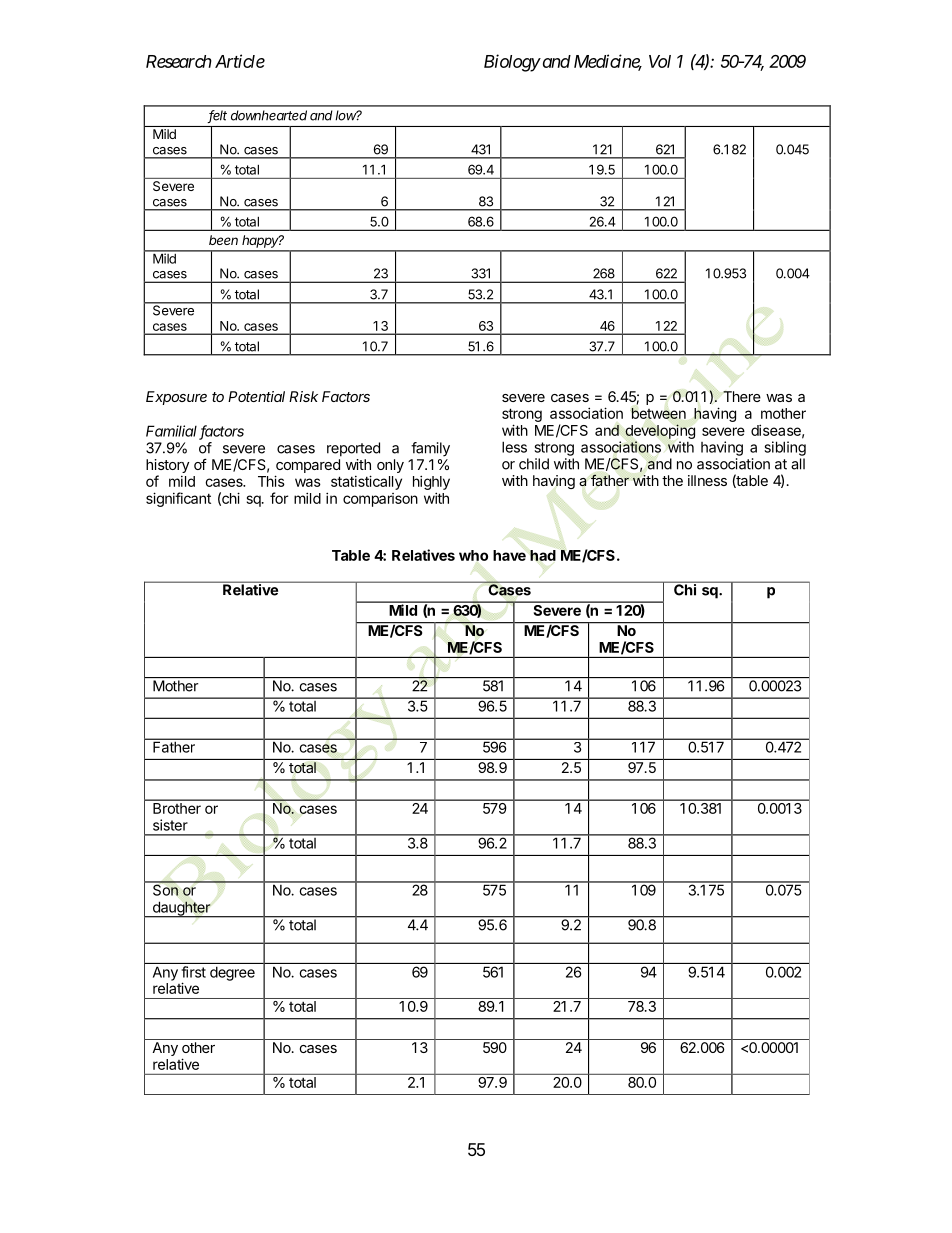  What do you see at coordinates (170, 825) in the document?
I see `sister` at bounding box center [170, 825].
